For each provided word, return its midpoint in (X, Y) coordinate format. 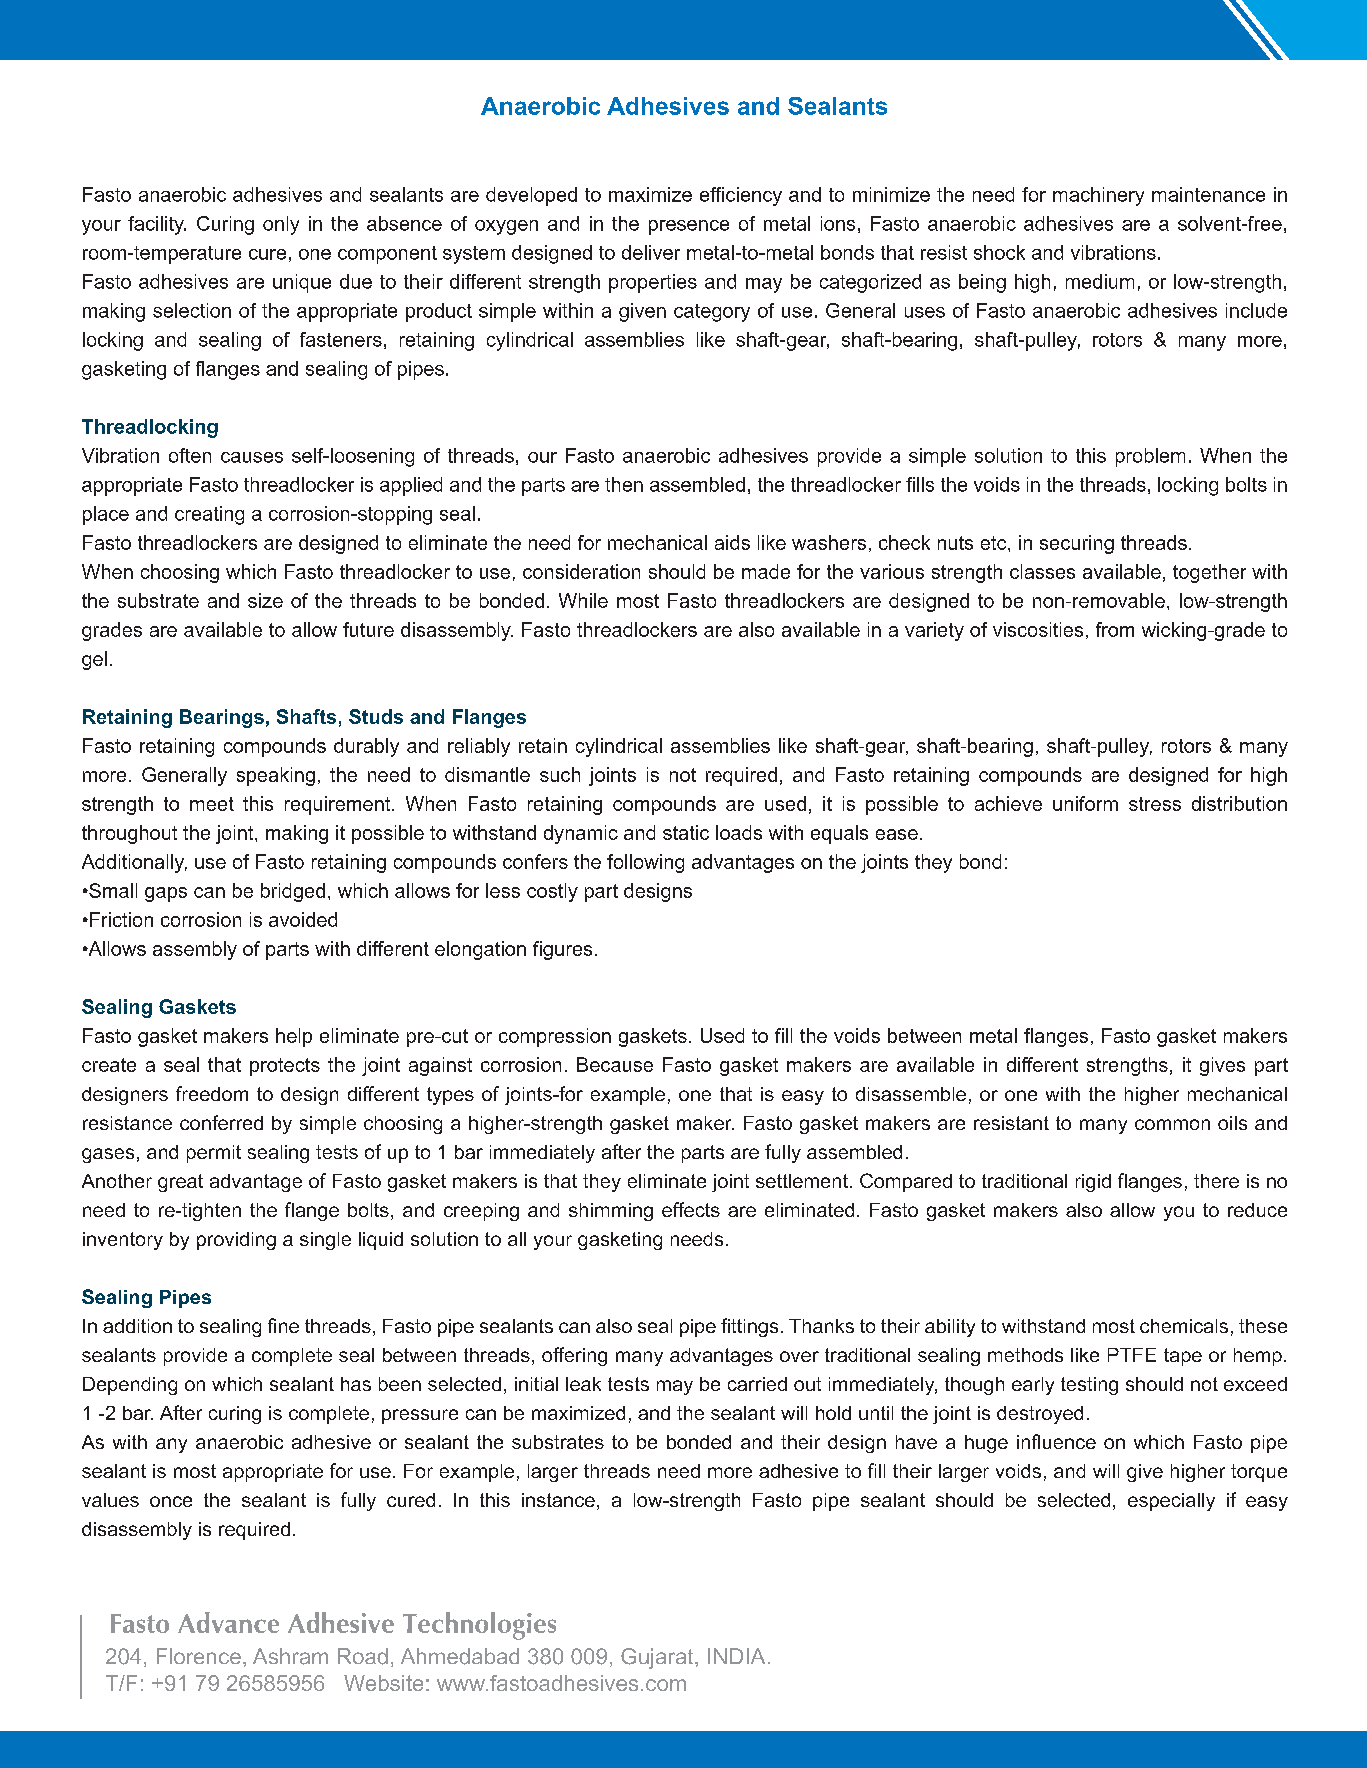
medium (1100, 281)
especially (1171, 1502)
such (560, 774)
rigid (1093, 1183)
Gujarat (658, 1658)
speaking (276, 776)
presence (689, 227)
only (281, 225)
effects (691, 1209)
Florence (199, 1656)
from (1115, 629)
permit (214, 1154)
